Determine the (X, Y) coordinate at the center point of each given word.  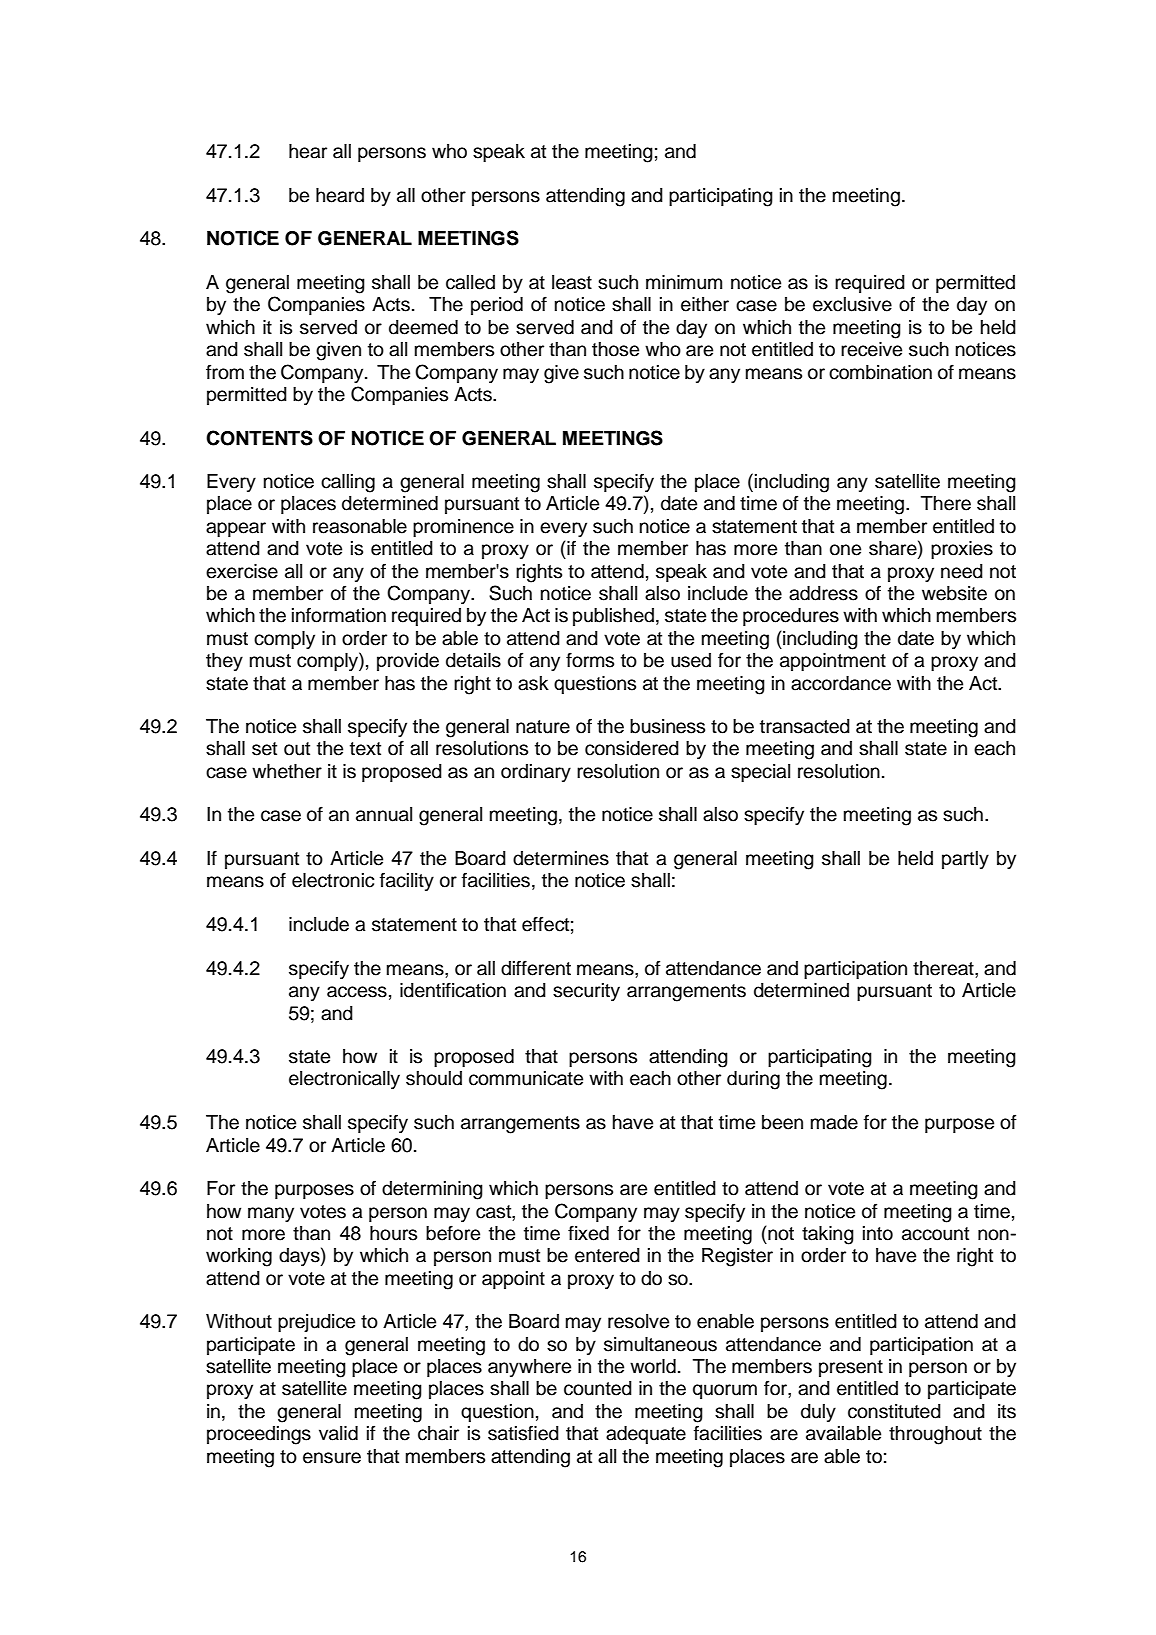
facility (407, 881)
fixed (588, 1233)
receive (871, 349)
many (271, 1214)
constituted (894, 1411)
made (834, 1122)
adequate (646, 1435)
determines (561, 858)
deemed (423, 327)
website (954, 593)
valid (338, 1433)
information (339, 615)
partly (965, 860)
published (613, 617)
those (615, 349)
